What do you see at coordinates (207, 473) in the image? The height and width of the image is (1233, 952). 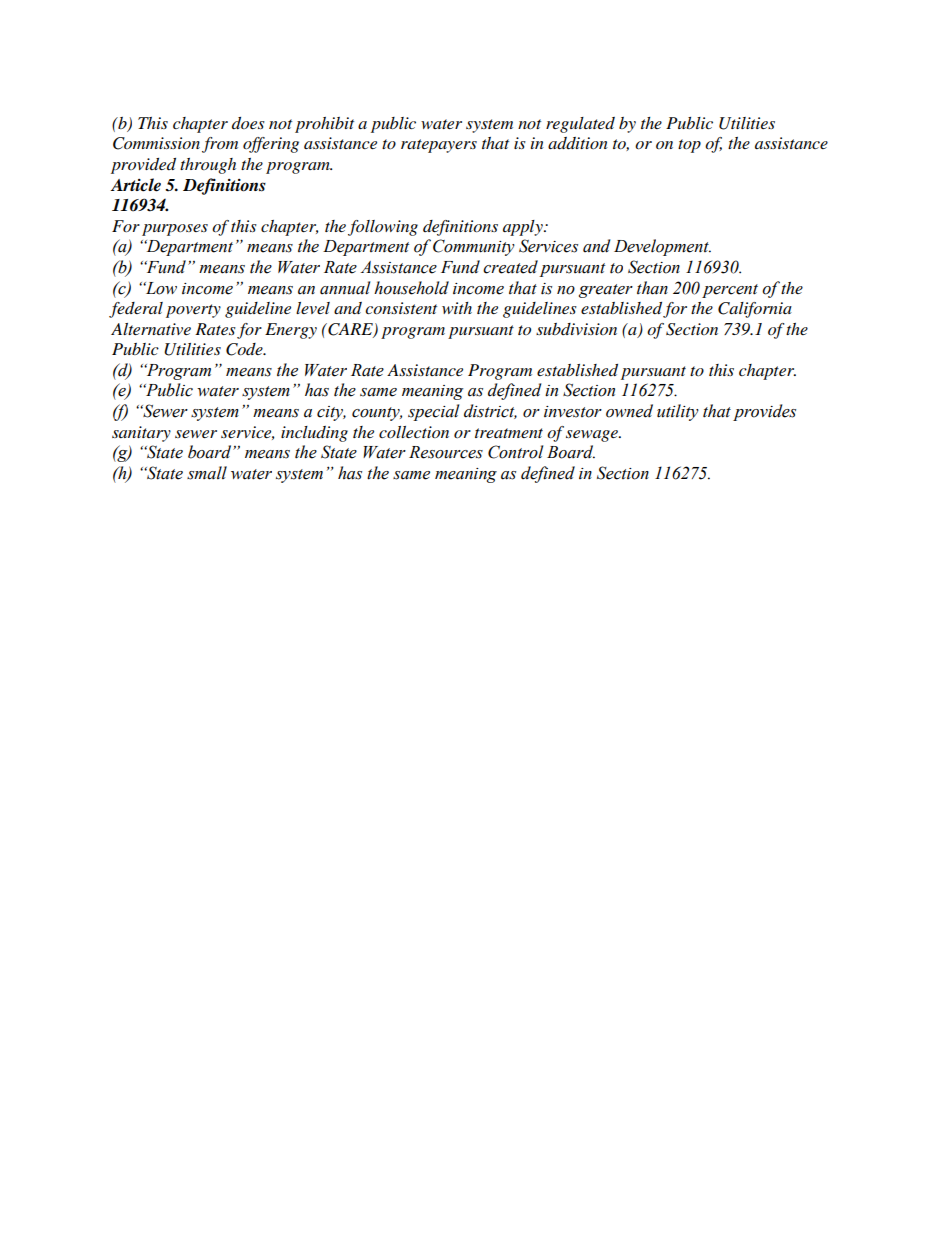 I see `small` at bounding box center [207, 473].
